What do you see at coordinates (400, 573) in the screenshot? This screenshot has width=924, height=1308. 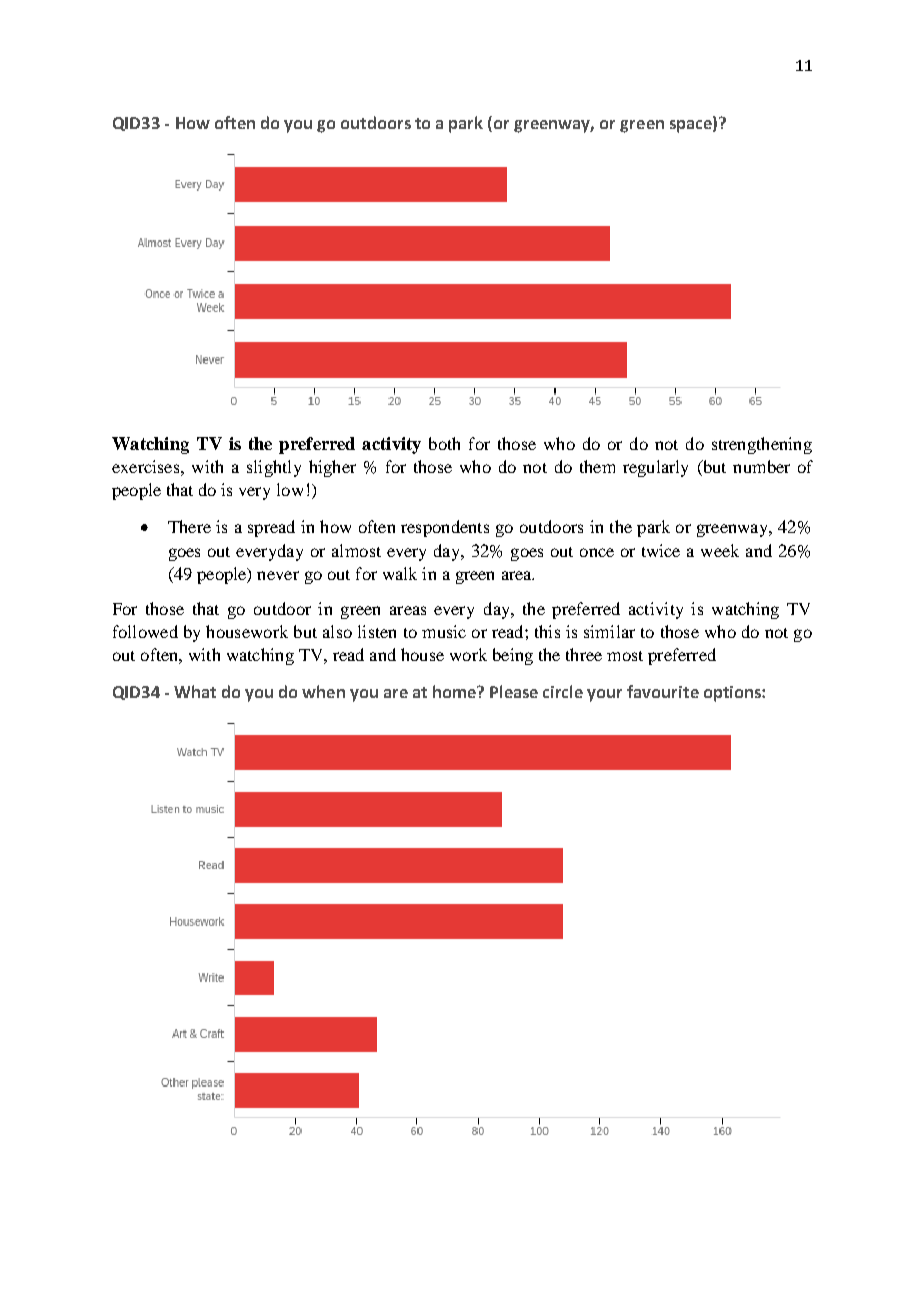 I see `walk` at bounding box center [400, 573].
